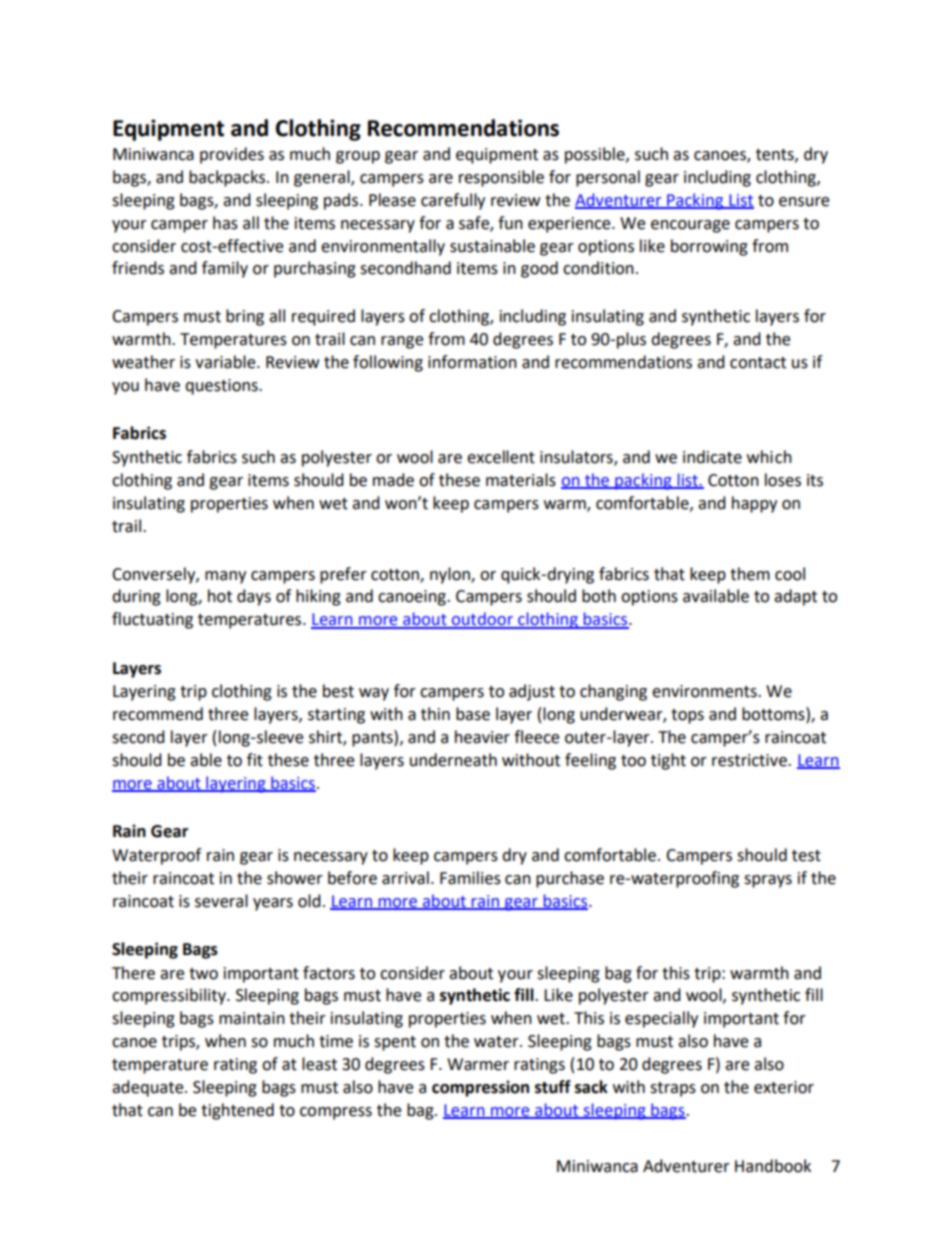  I want to click on backpacks, so click(228, 178).
